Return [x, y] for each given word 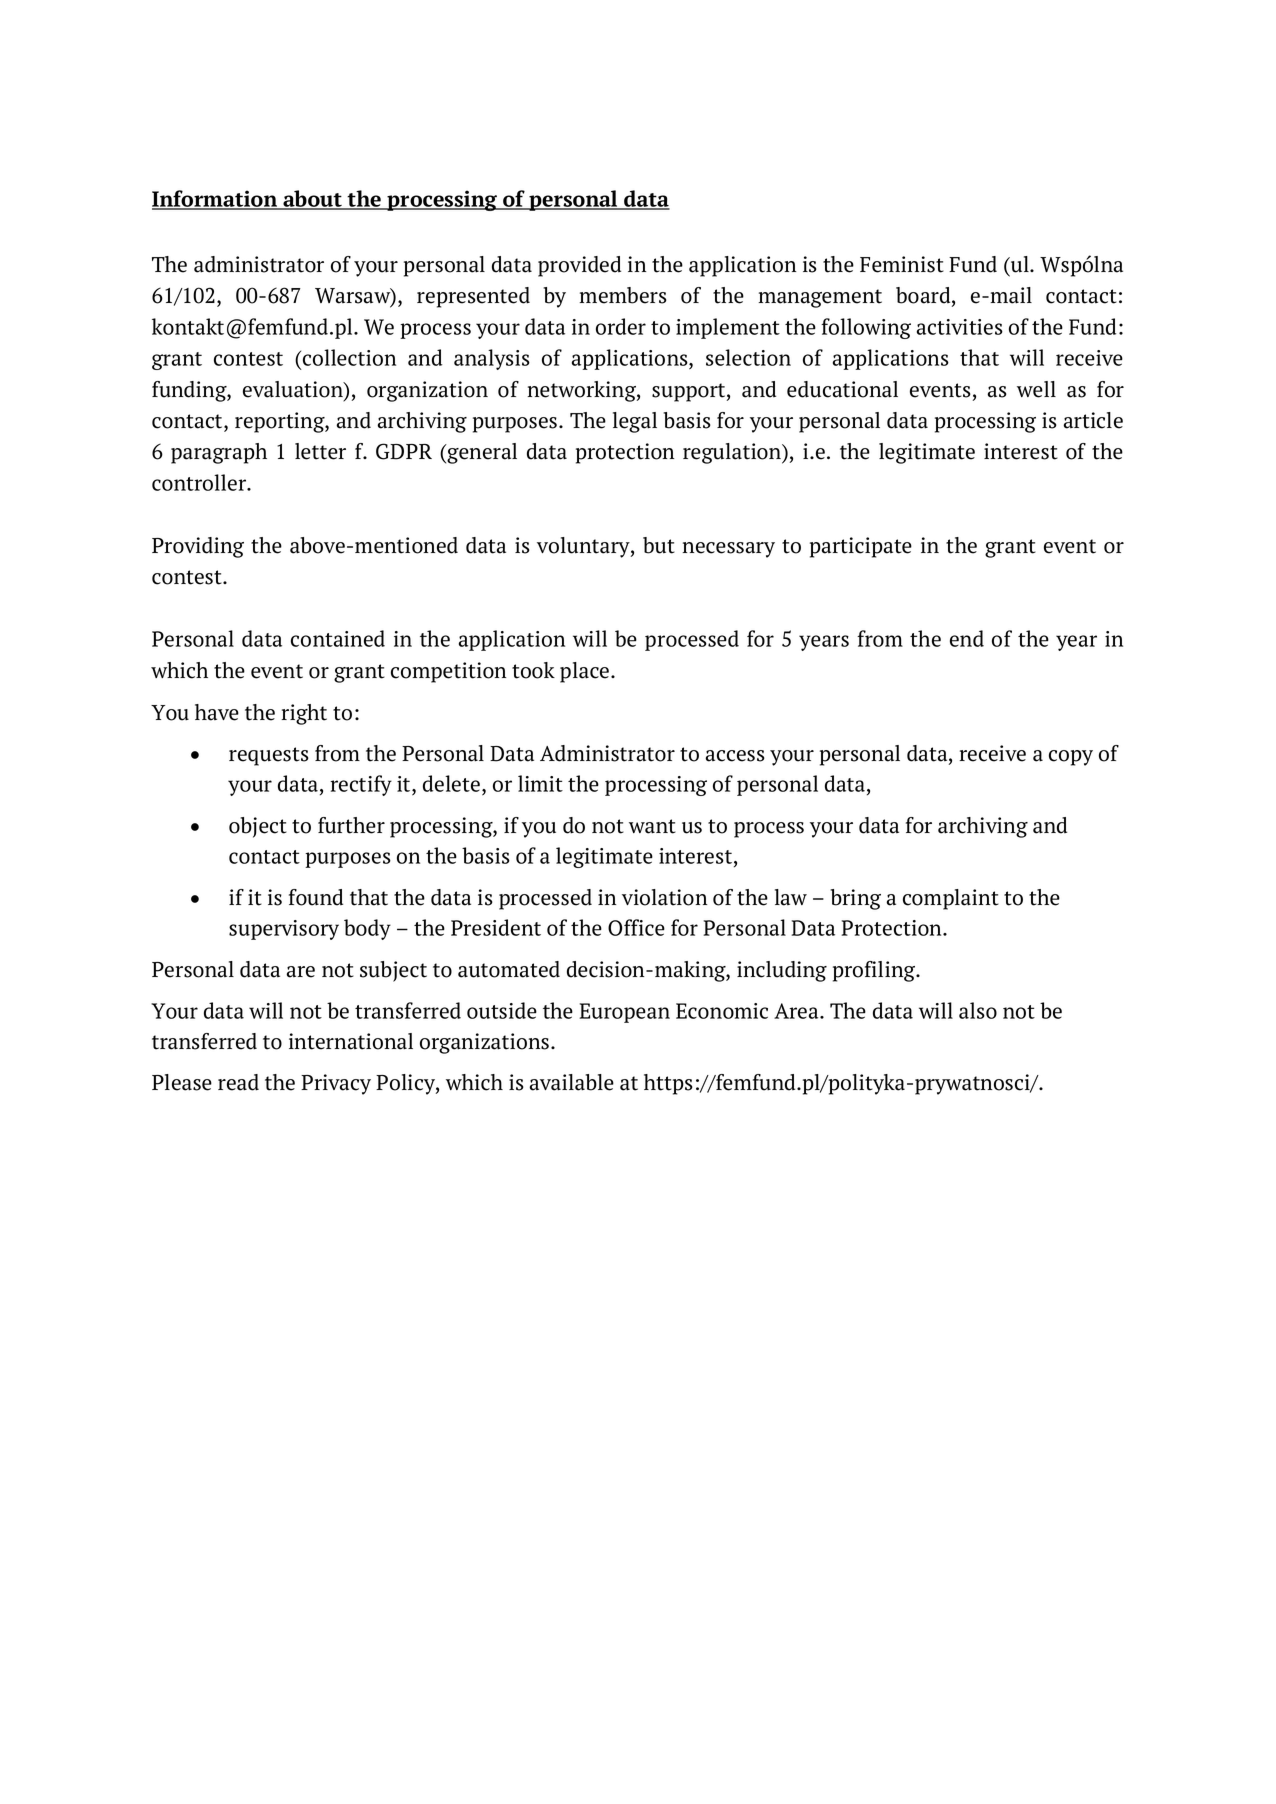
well [1036, 389]
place [586, 672]
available [572, 1082]
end [967, 638]
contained [338, 638]
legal [635, 422]
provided [579, 266]
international [351, 1041]
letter [320, 451]
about [312, 199]
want [652, 826]
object [258, 827]
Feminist [902, 264]
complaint [951, 899]
